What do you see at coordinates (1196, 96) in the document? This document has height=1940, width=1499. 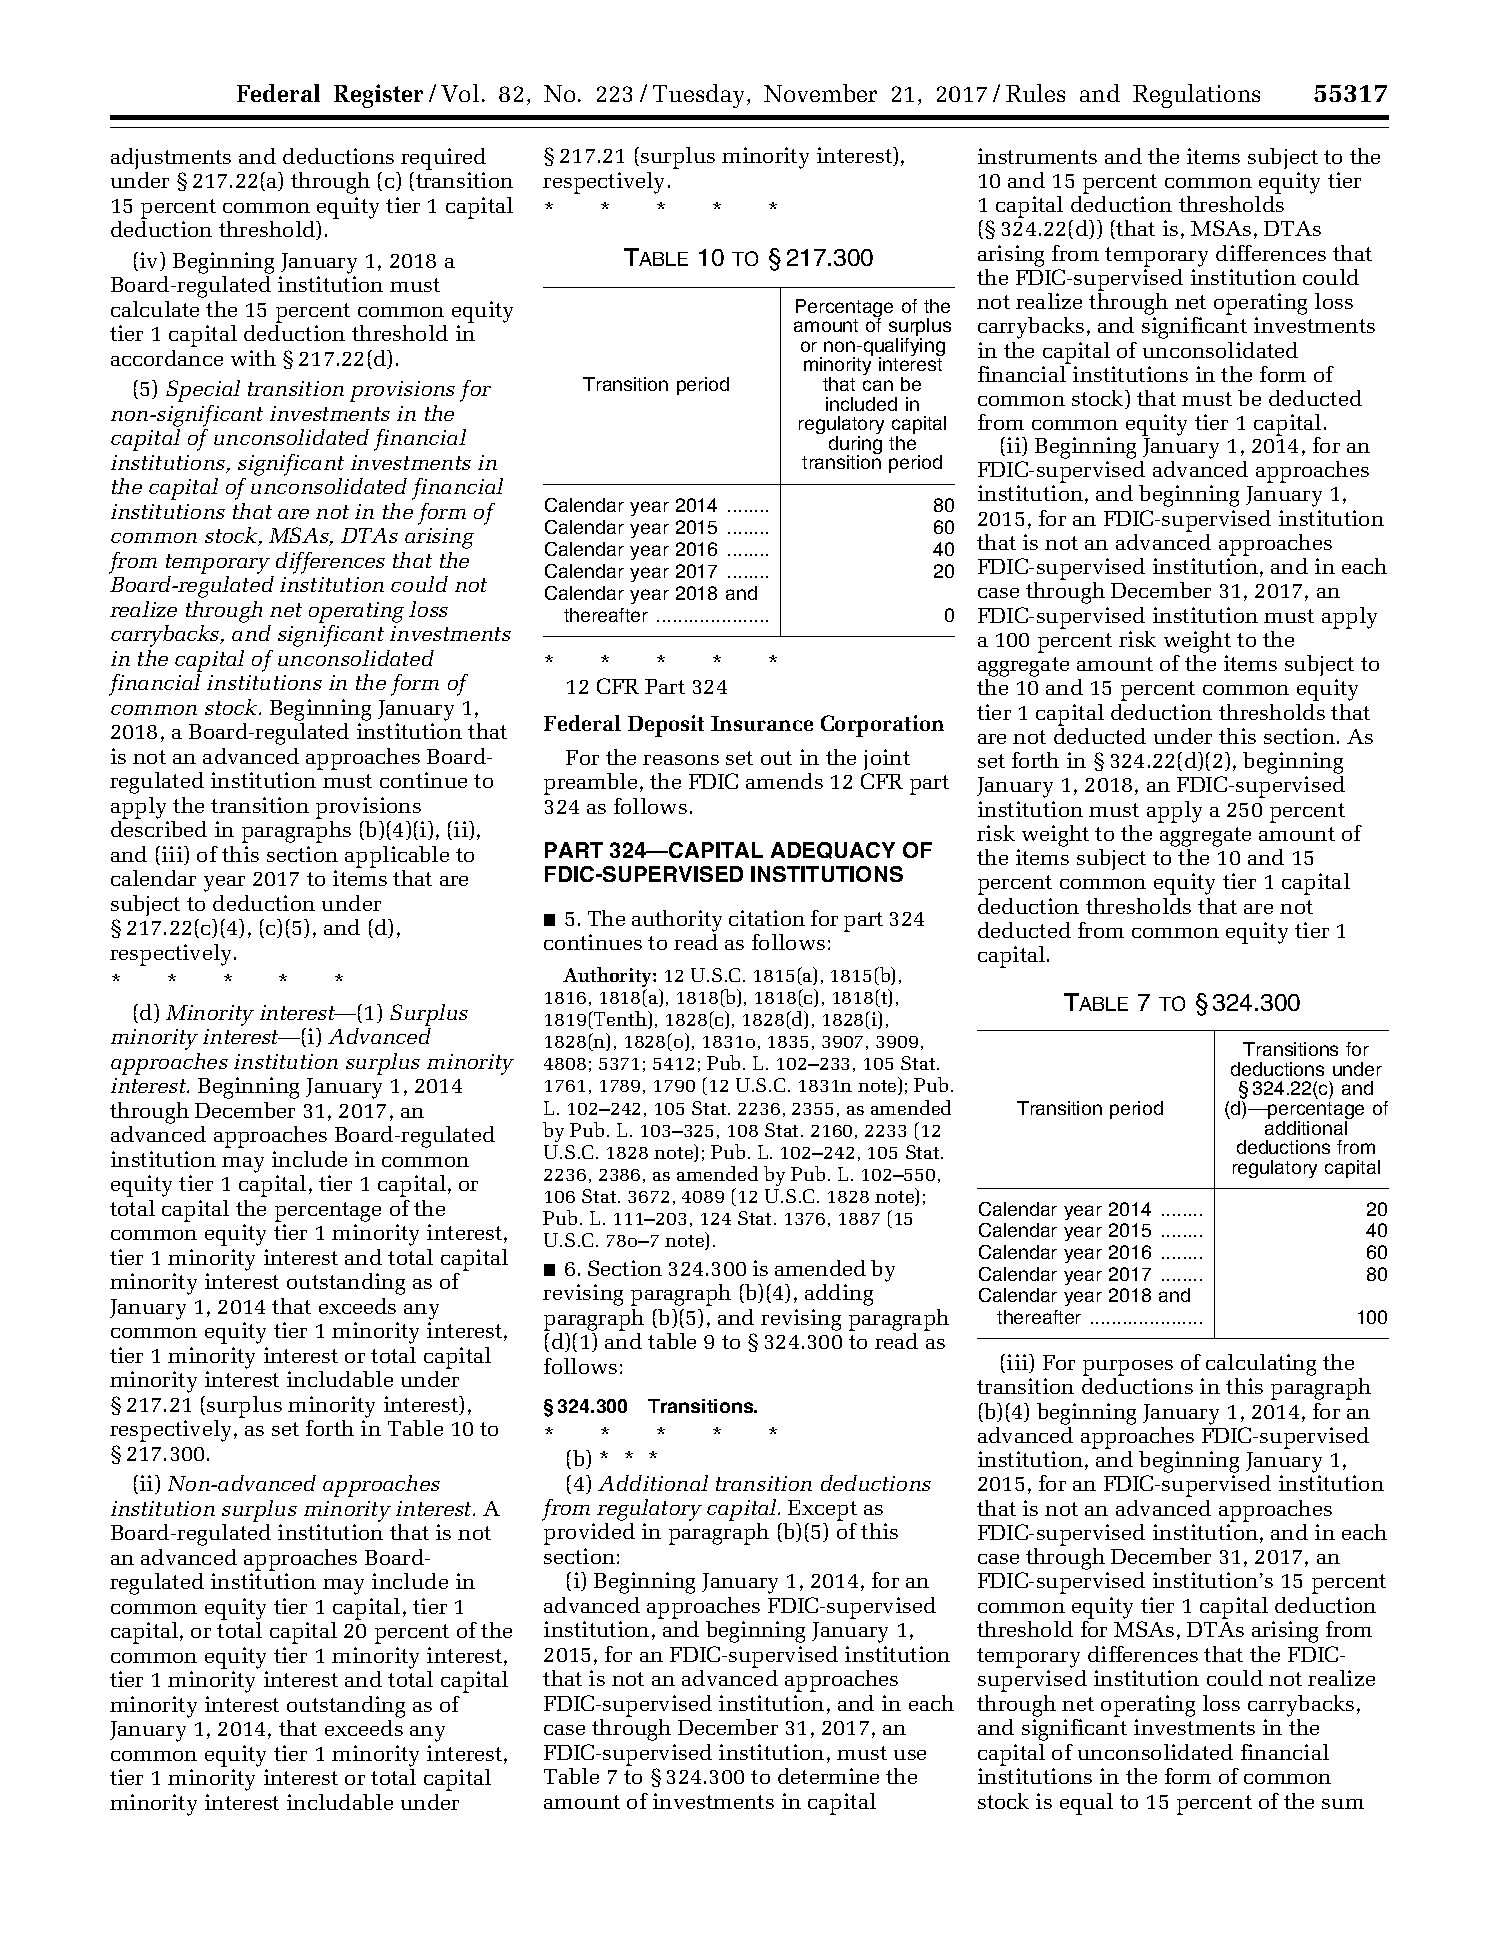 I see `Regulations` at bounding box center [1196, 96].
